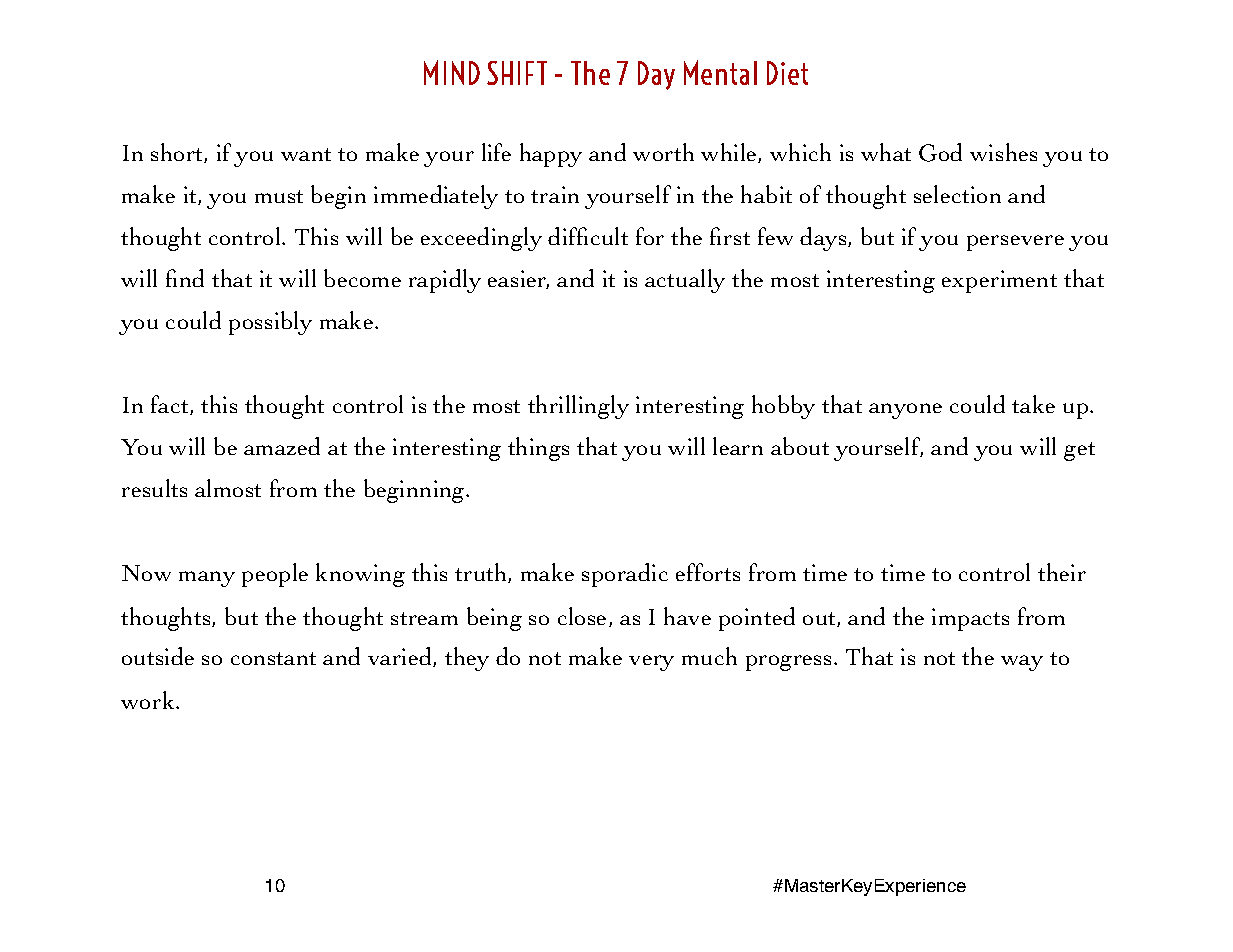 The height and width of the document is (952, 1233). What do you see at coordinates (273, 658) in the document?
I see `constant` at bounding box center [273, 658].
